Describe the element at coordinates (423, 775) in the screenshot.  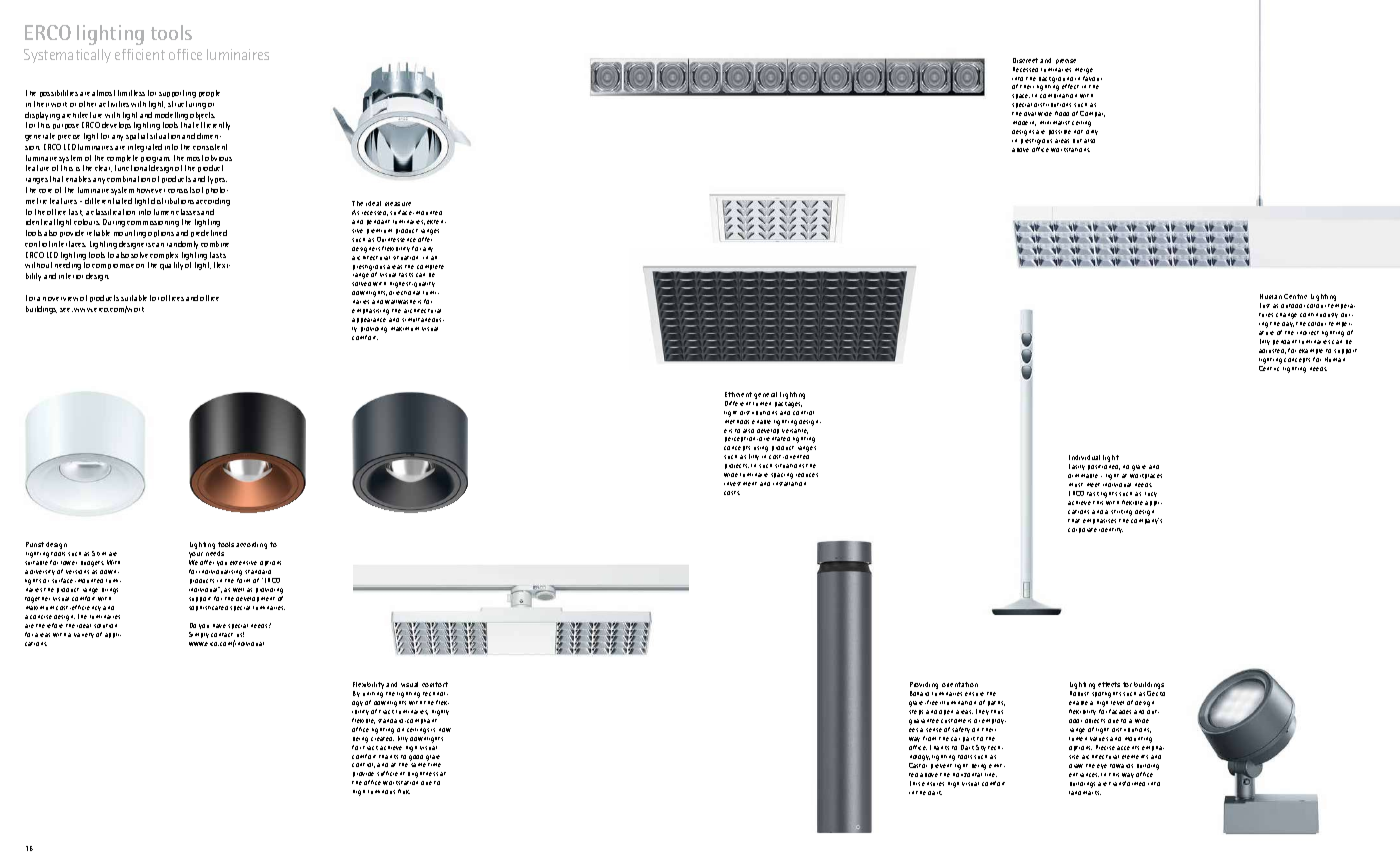
I see `brightness` at that location.
